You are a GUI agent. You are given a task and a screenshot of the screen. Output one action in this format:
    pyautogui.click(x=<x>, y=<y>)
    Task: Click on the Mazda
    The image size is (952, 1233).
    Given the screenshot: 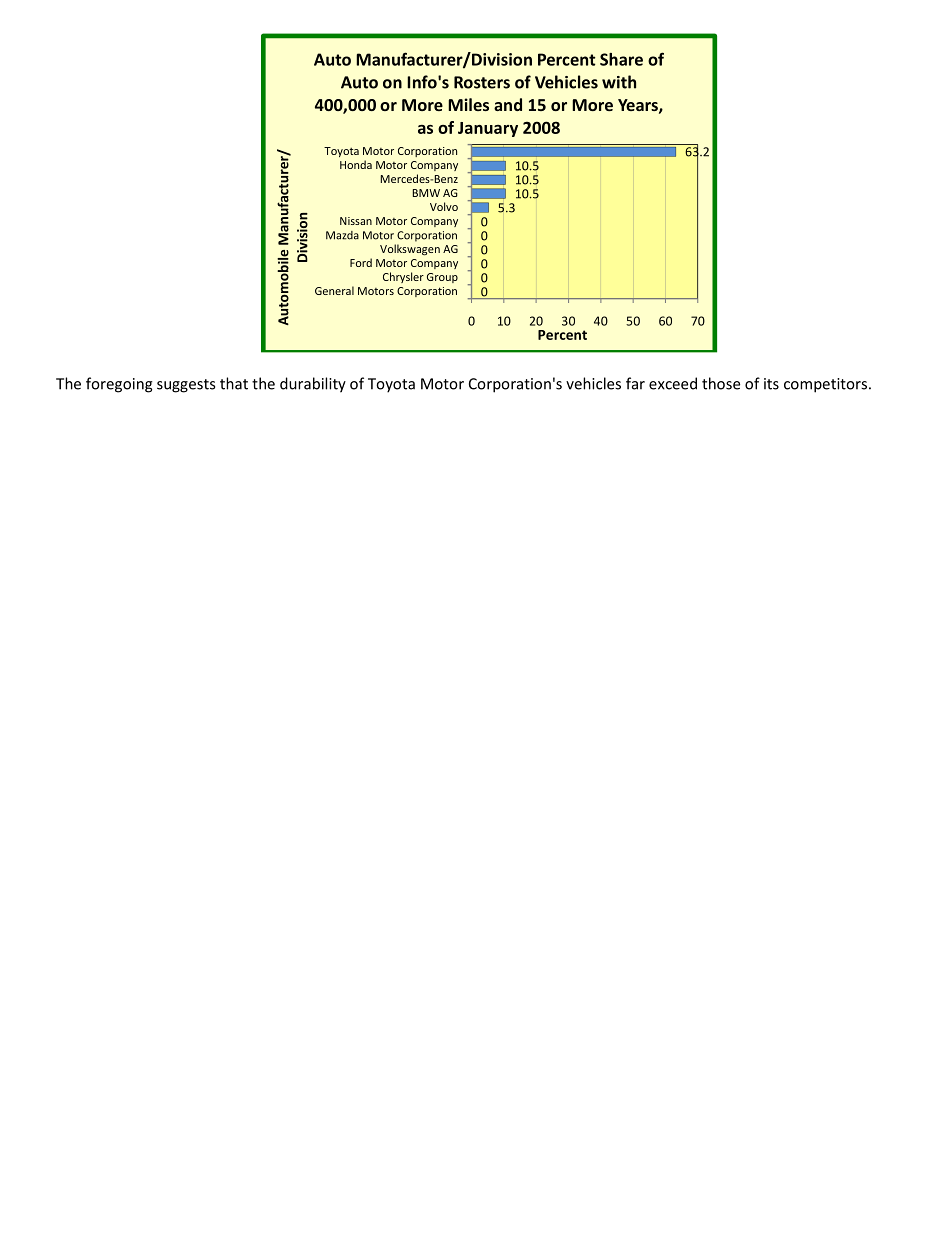 What is the action you would take?
    pyautogui.click(x=342, y=235)
